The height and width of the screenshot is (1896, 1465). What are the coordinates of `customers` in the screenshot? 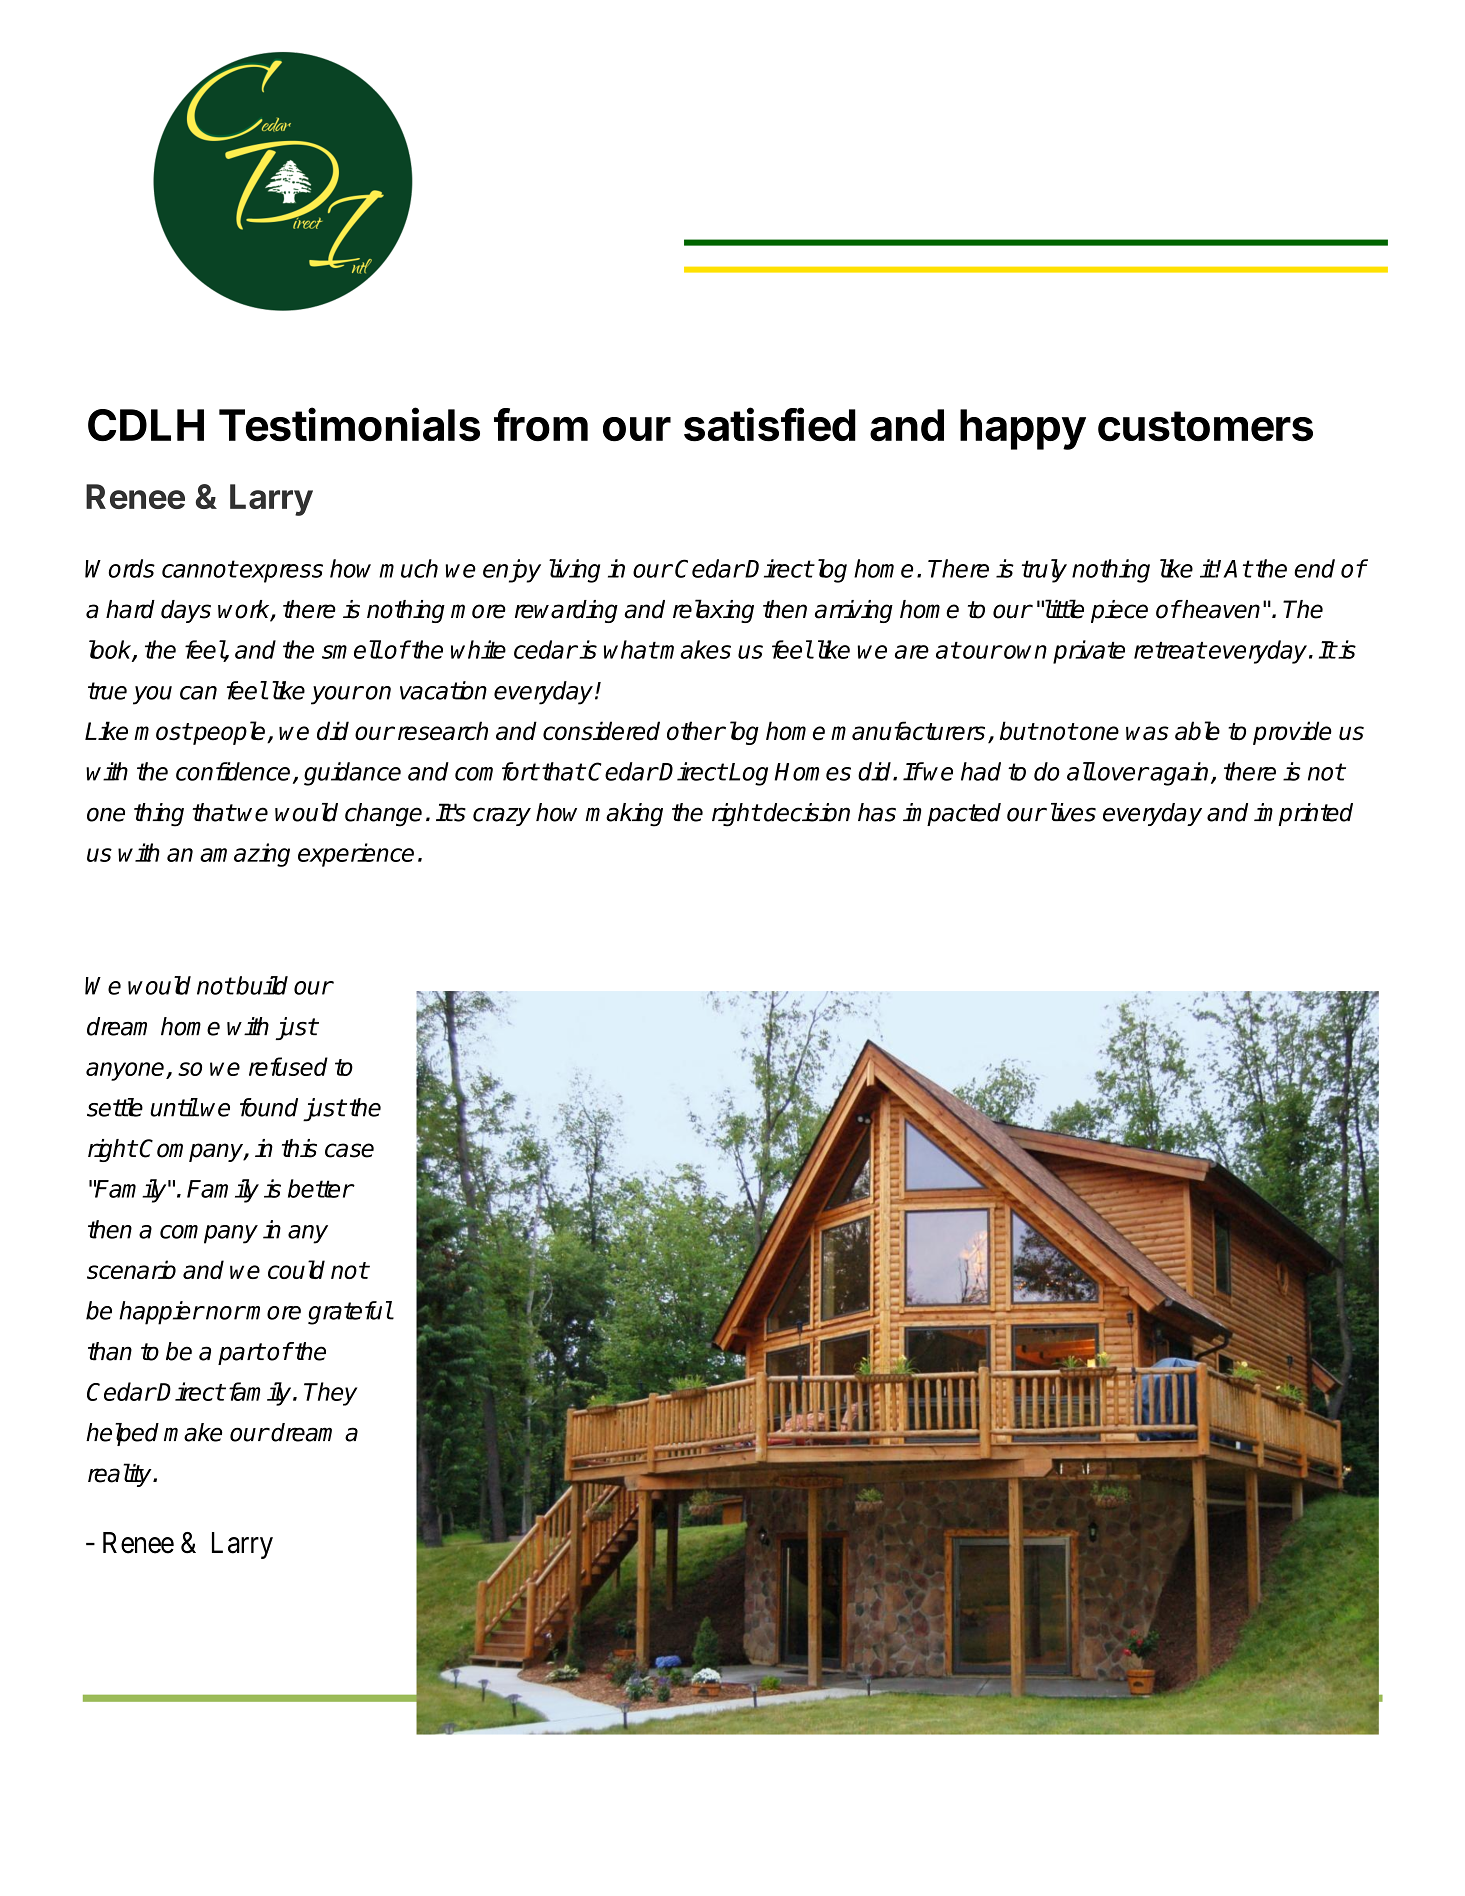 It's located at (1205, 426).
